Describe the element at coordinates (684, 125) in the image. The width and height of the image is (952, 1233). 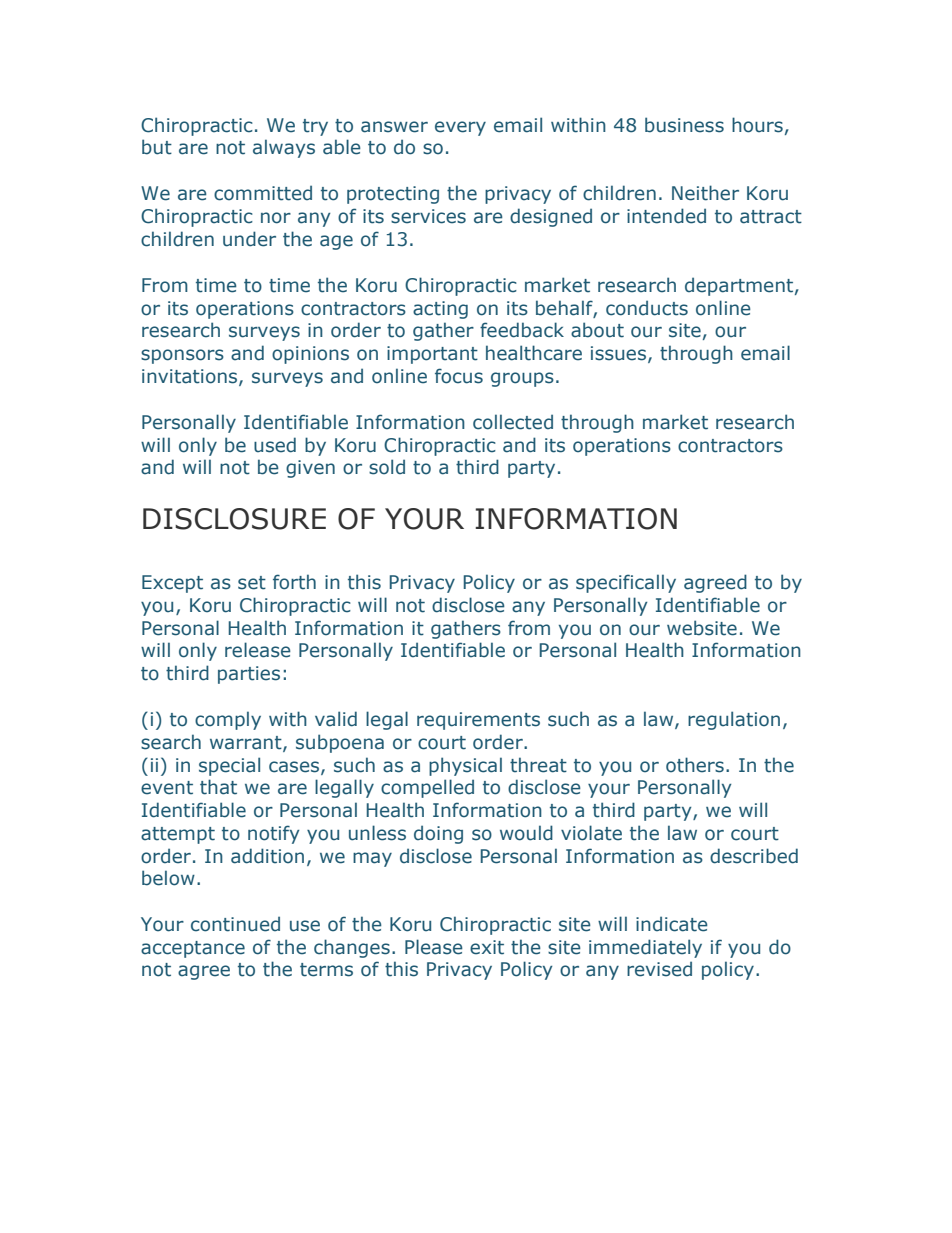
I see `business` at that location.
